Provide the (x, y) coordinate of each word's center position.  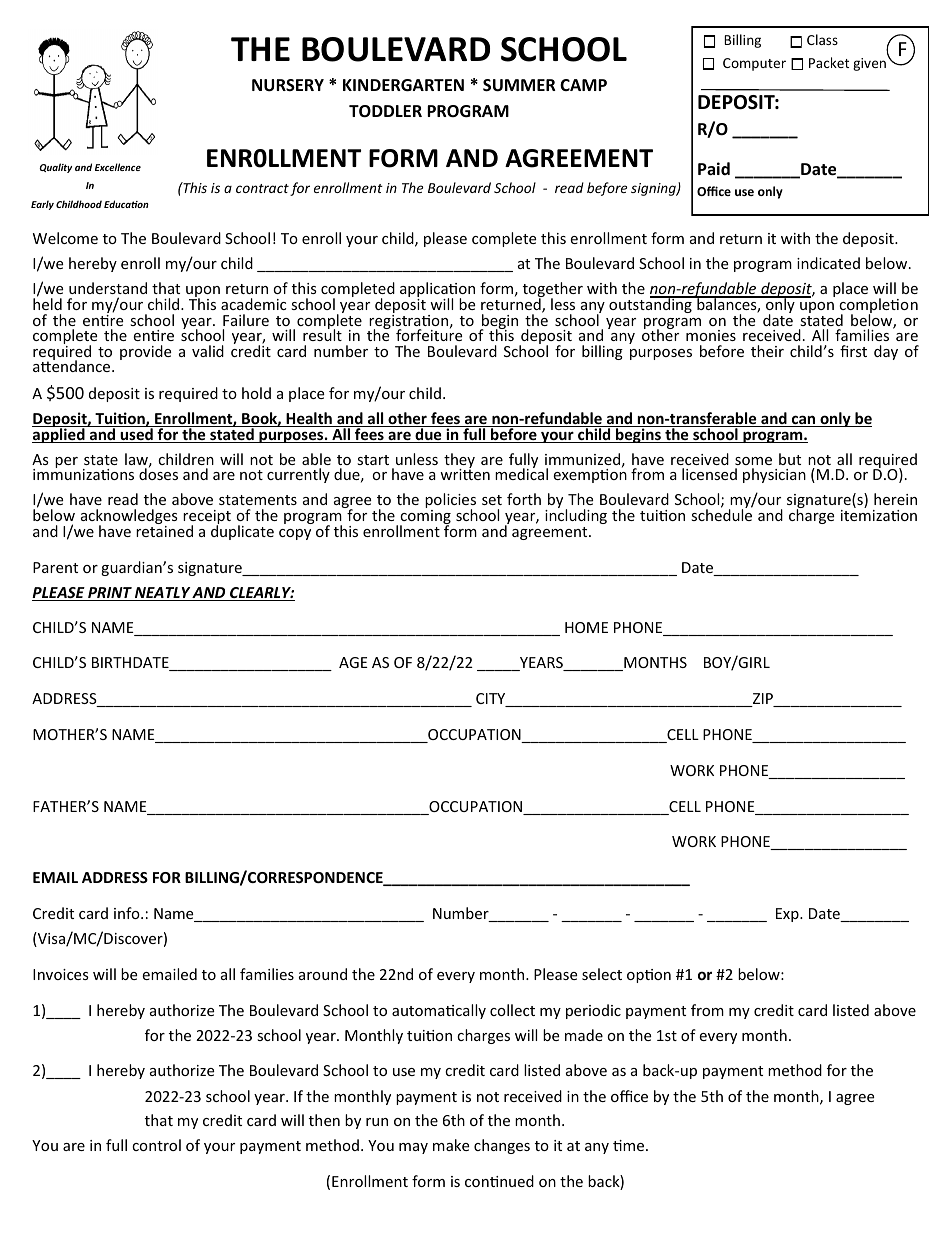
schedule (721, 514)
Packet (829, 62)
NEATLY (162, 594)
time (630, 1145)
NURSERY (288, 85)
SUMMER (519, 85)
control (156, 1145)
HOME (586, 627)
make (451, 1145)
